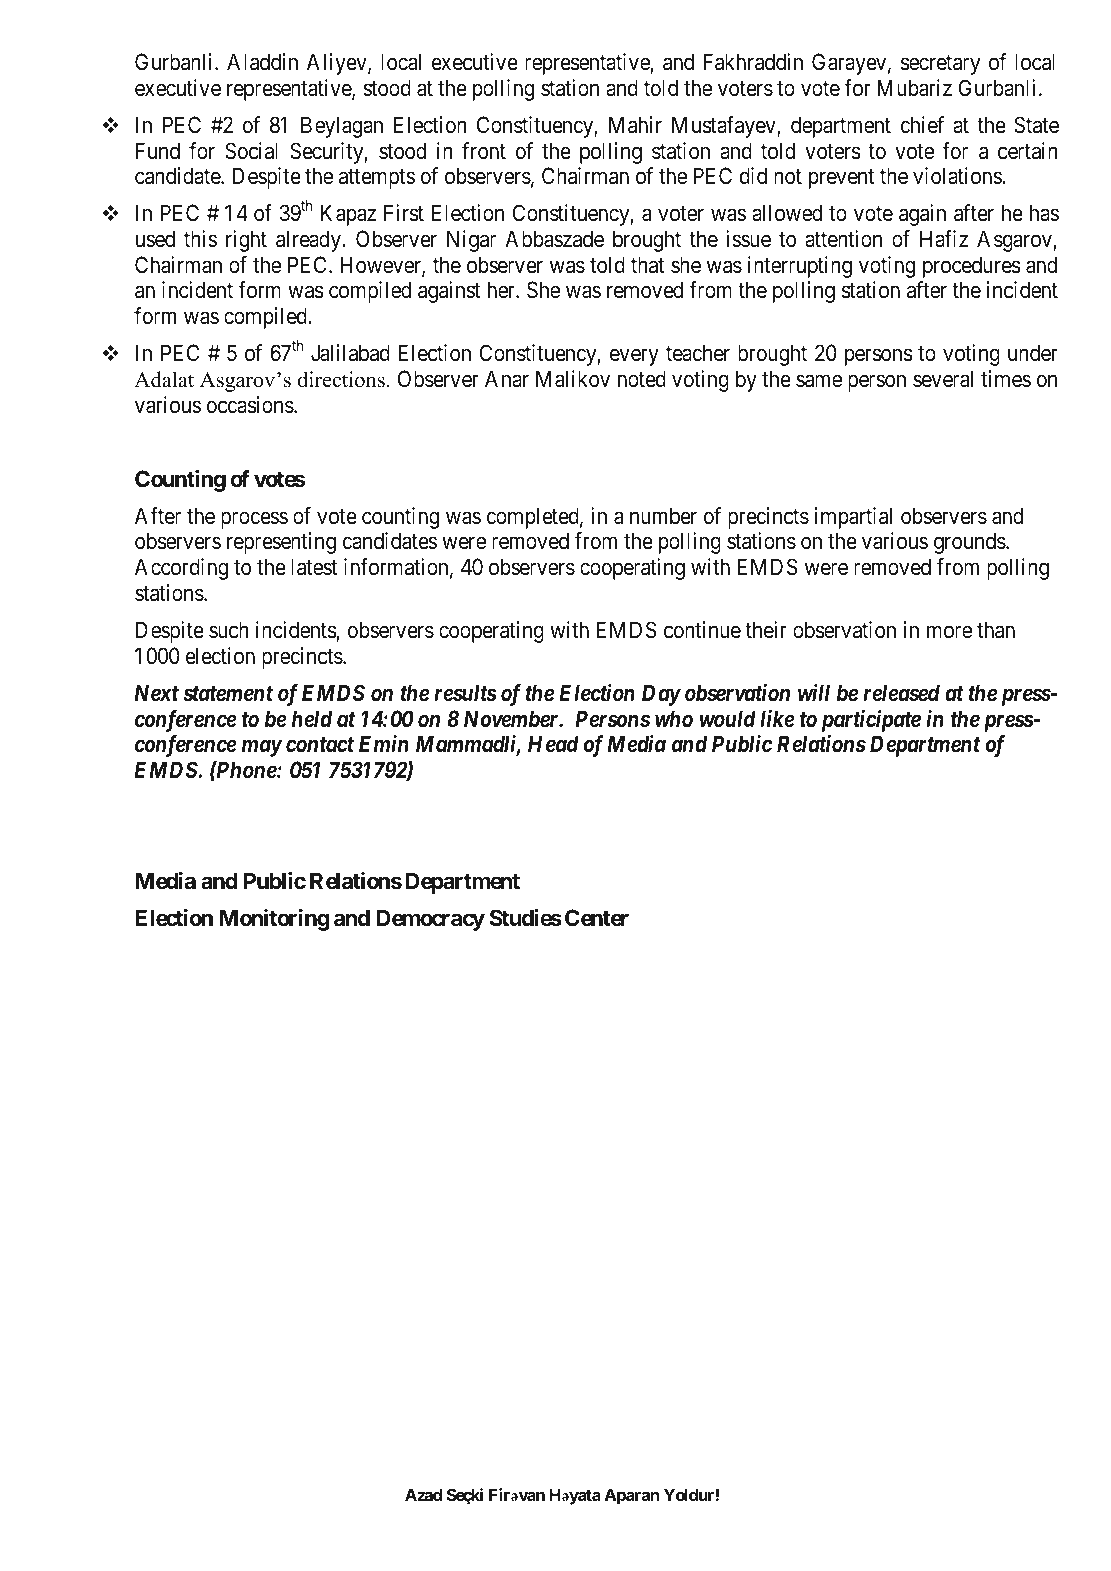 This screenshot has width=1111, height=1571. What do you see at coordinates (484, 150) in the screenshot?
I see `front` at bounding box center [484, 150].
